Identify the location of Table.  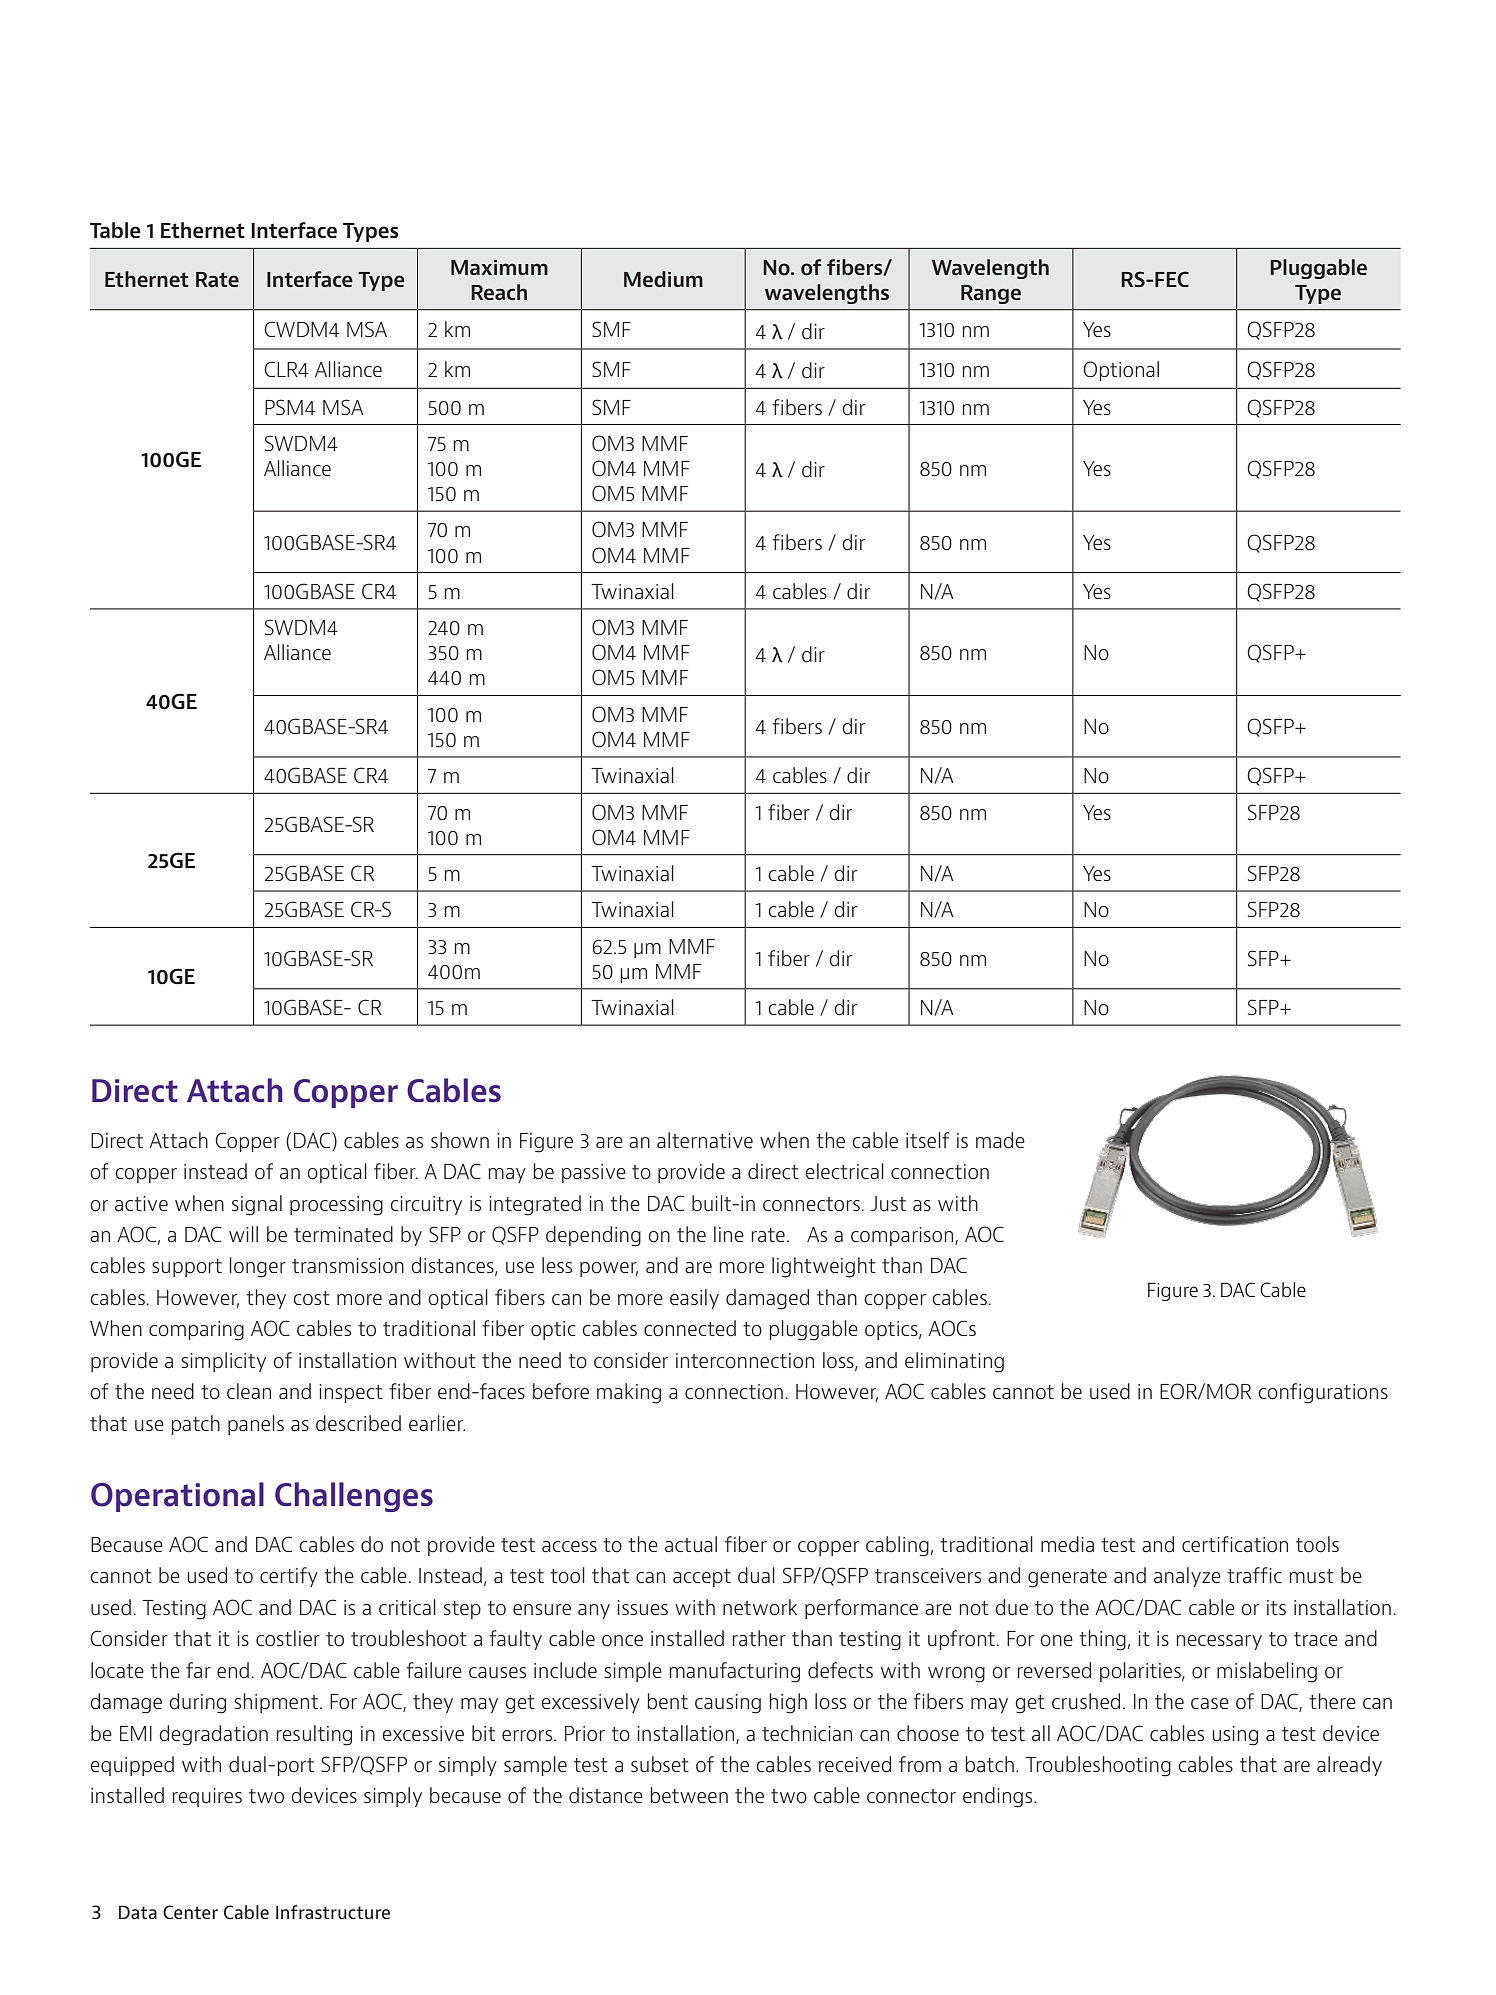
(115, 230).
